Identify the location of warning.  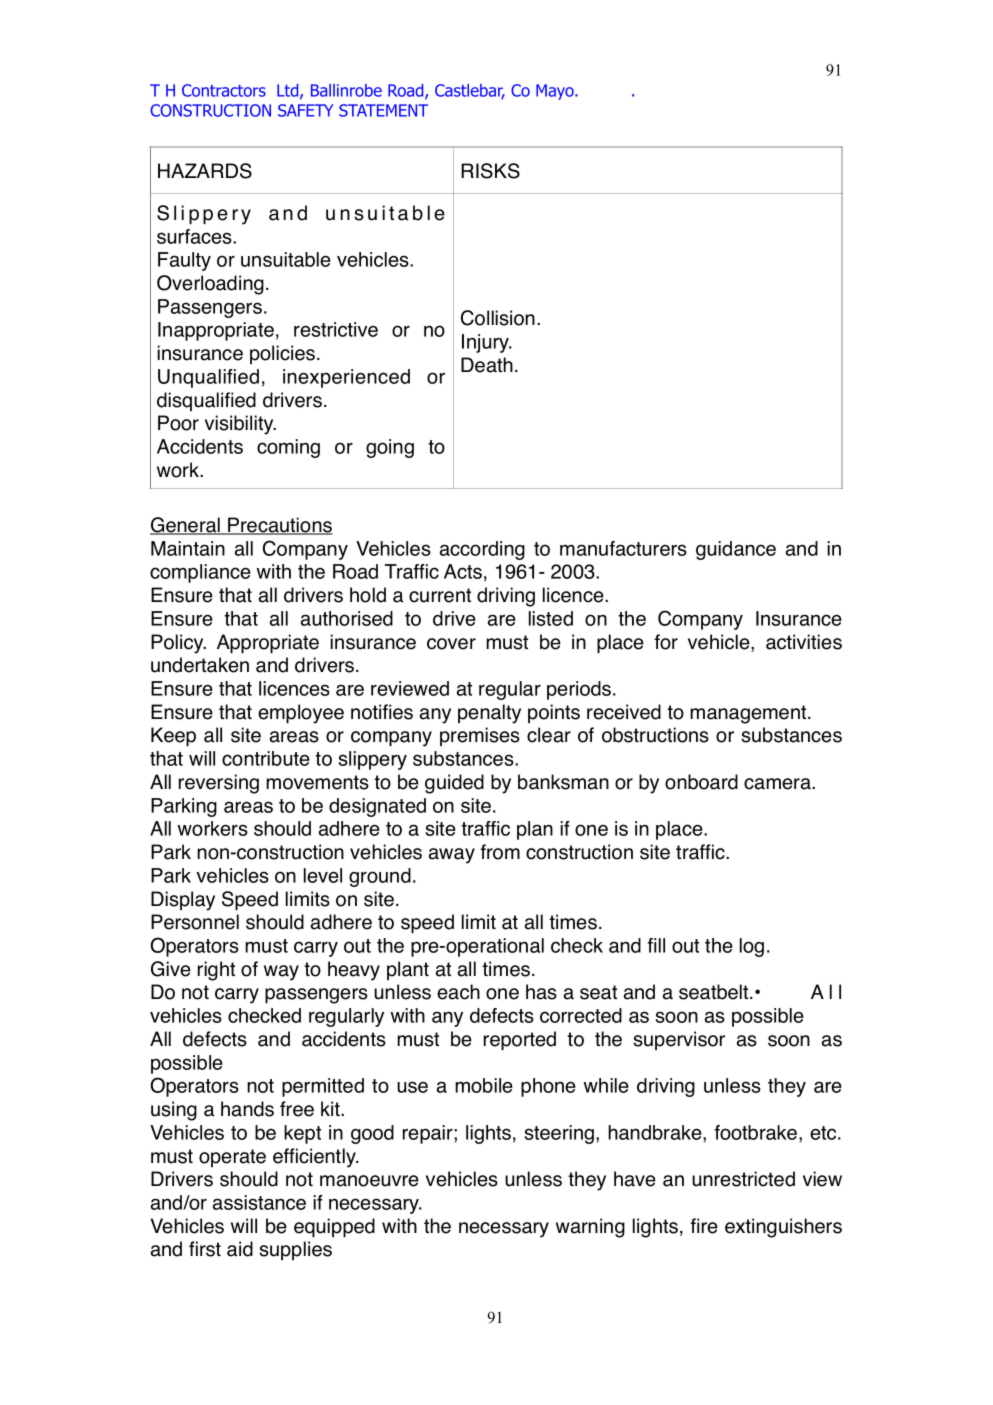
(590, 1228).
